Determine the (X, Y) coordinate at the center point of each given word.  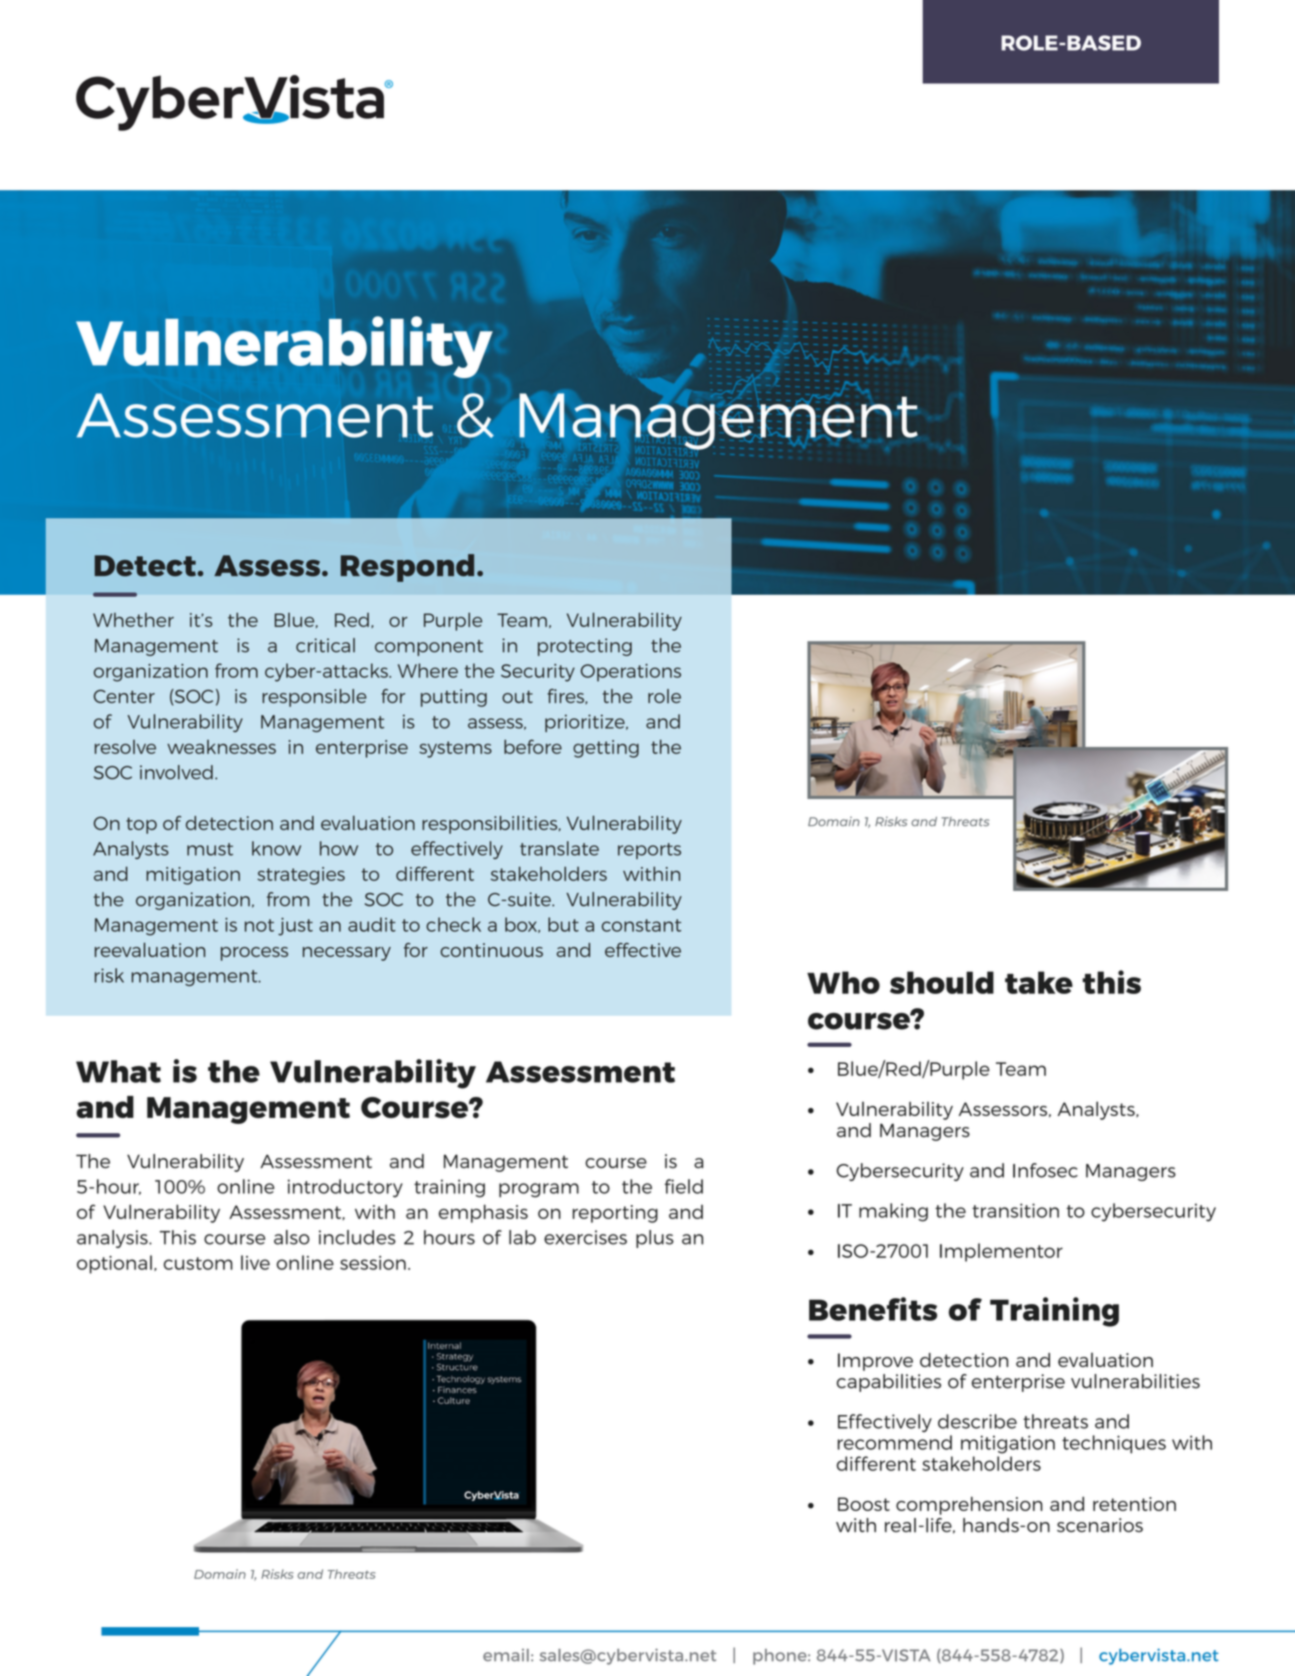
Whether (133, 620)
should (942, 982)
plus (655, 1239)
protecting (585, 647)
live (255, 1262)
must (210, 849)
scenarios (1100, 1525)
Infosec (1045, 1170)
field (684, 1186)
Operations (631, 673)
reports (649, 851)
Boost (864, 1504)
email (506, 1655)
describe (977, 1421)
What (118, 1071)
